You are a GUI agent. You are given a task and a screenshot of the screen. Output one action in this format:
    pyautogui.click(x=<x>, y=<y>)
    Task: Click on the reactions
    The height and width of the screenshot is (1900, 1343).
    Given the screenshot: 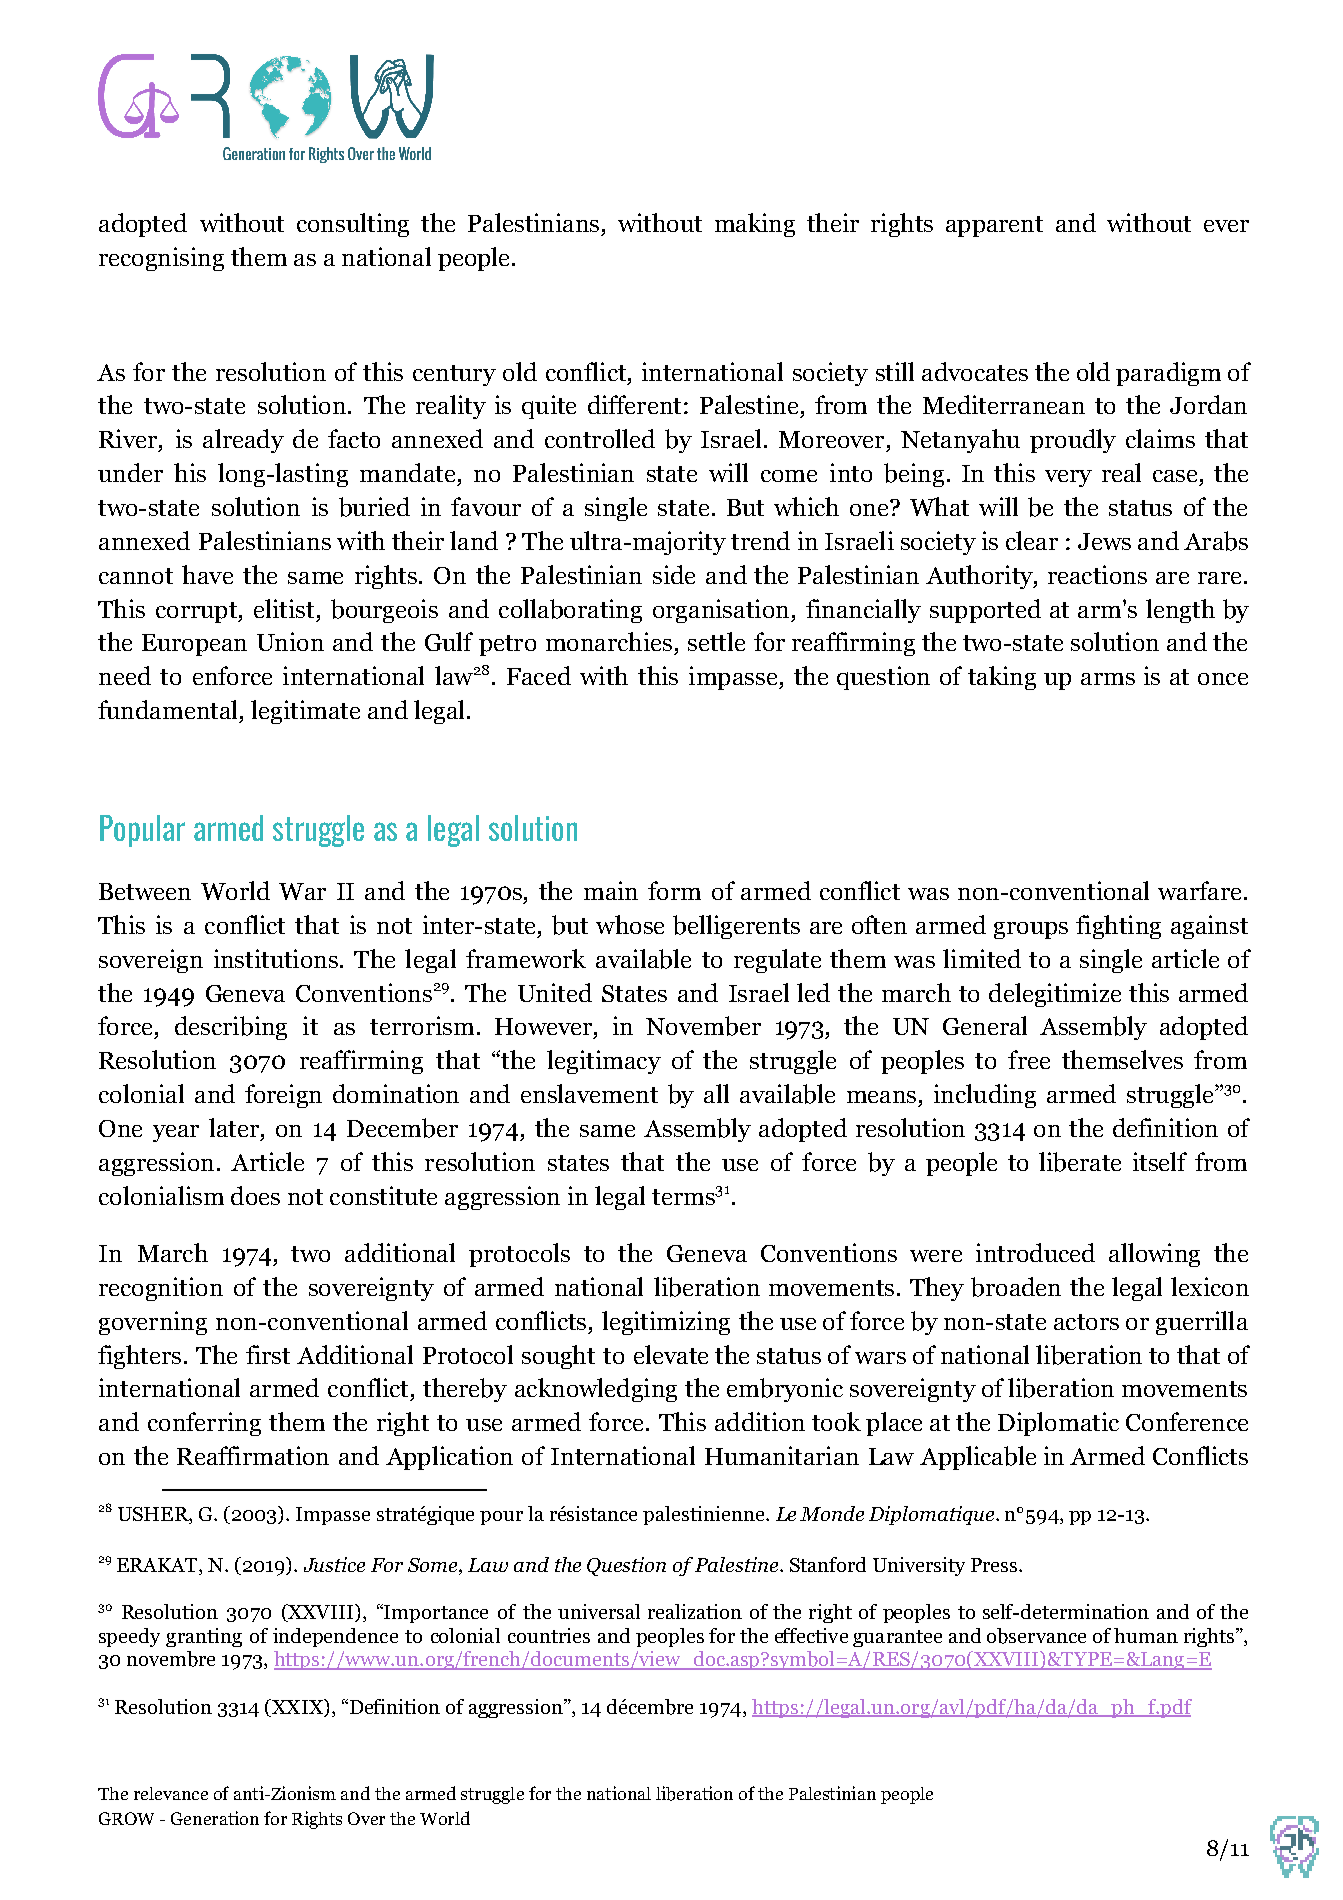 What is the action you would take?
    pyautogui.click(x=1097, y=574)
